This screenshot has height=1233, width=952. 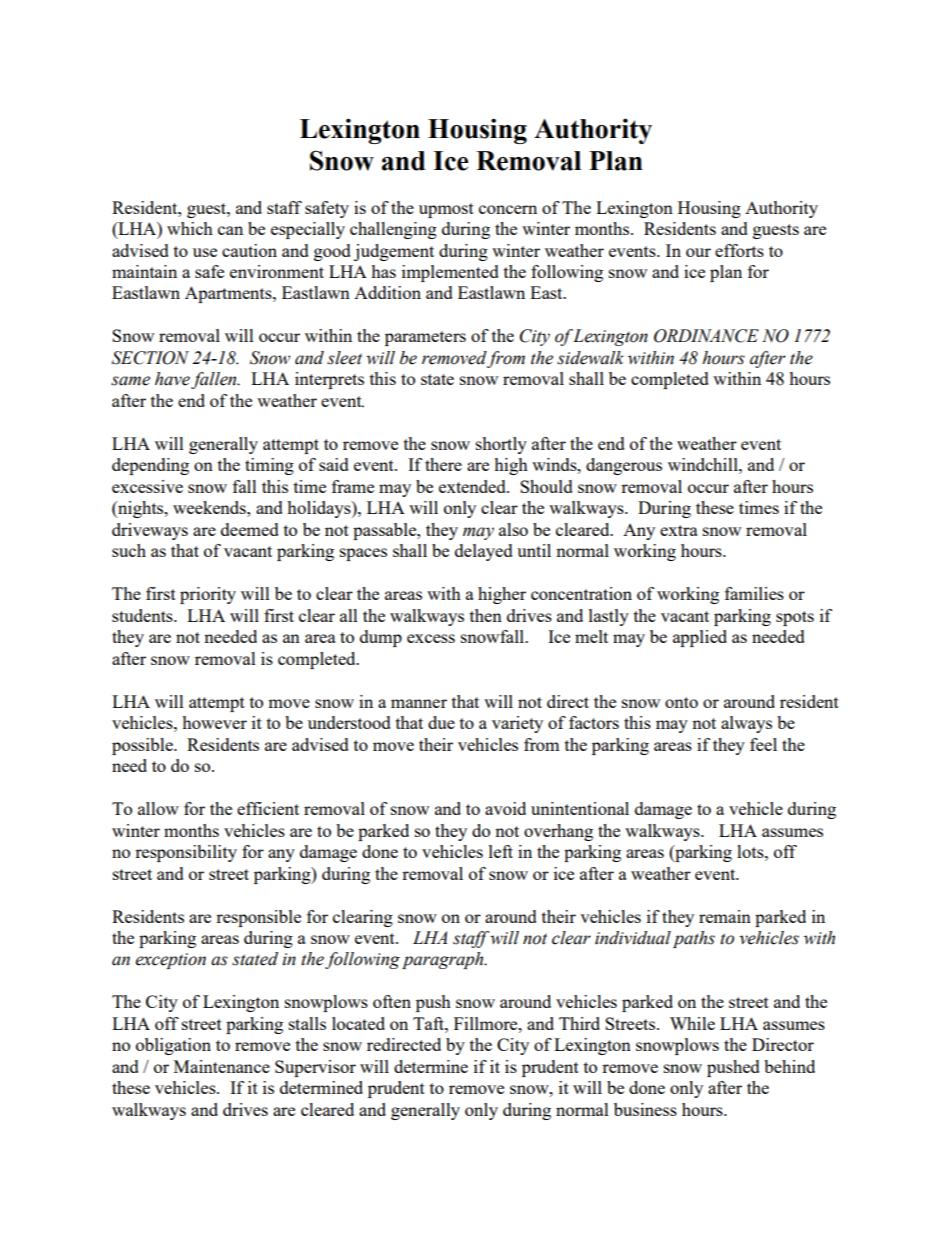 I want to click on upmost, so click(x=446, y=210).
